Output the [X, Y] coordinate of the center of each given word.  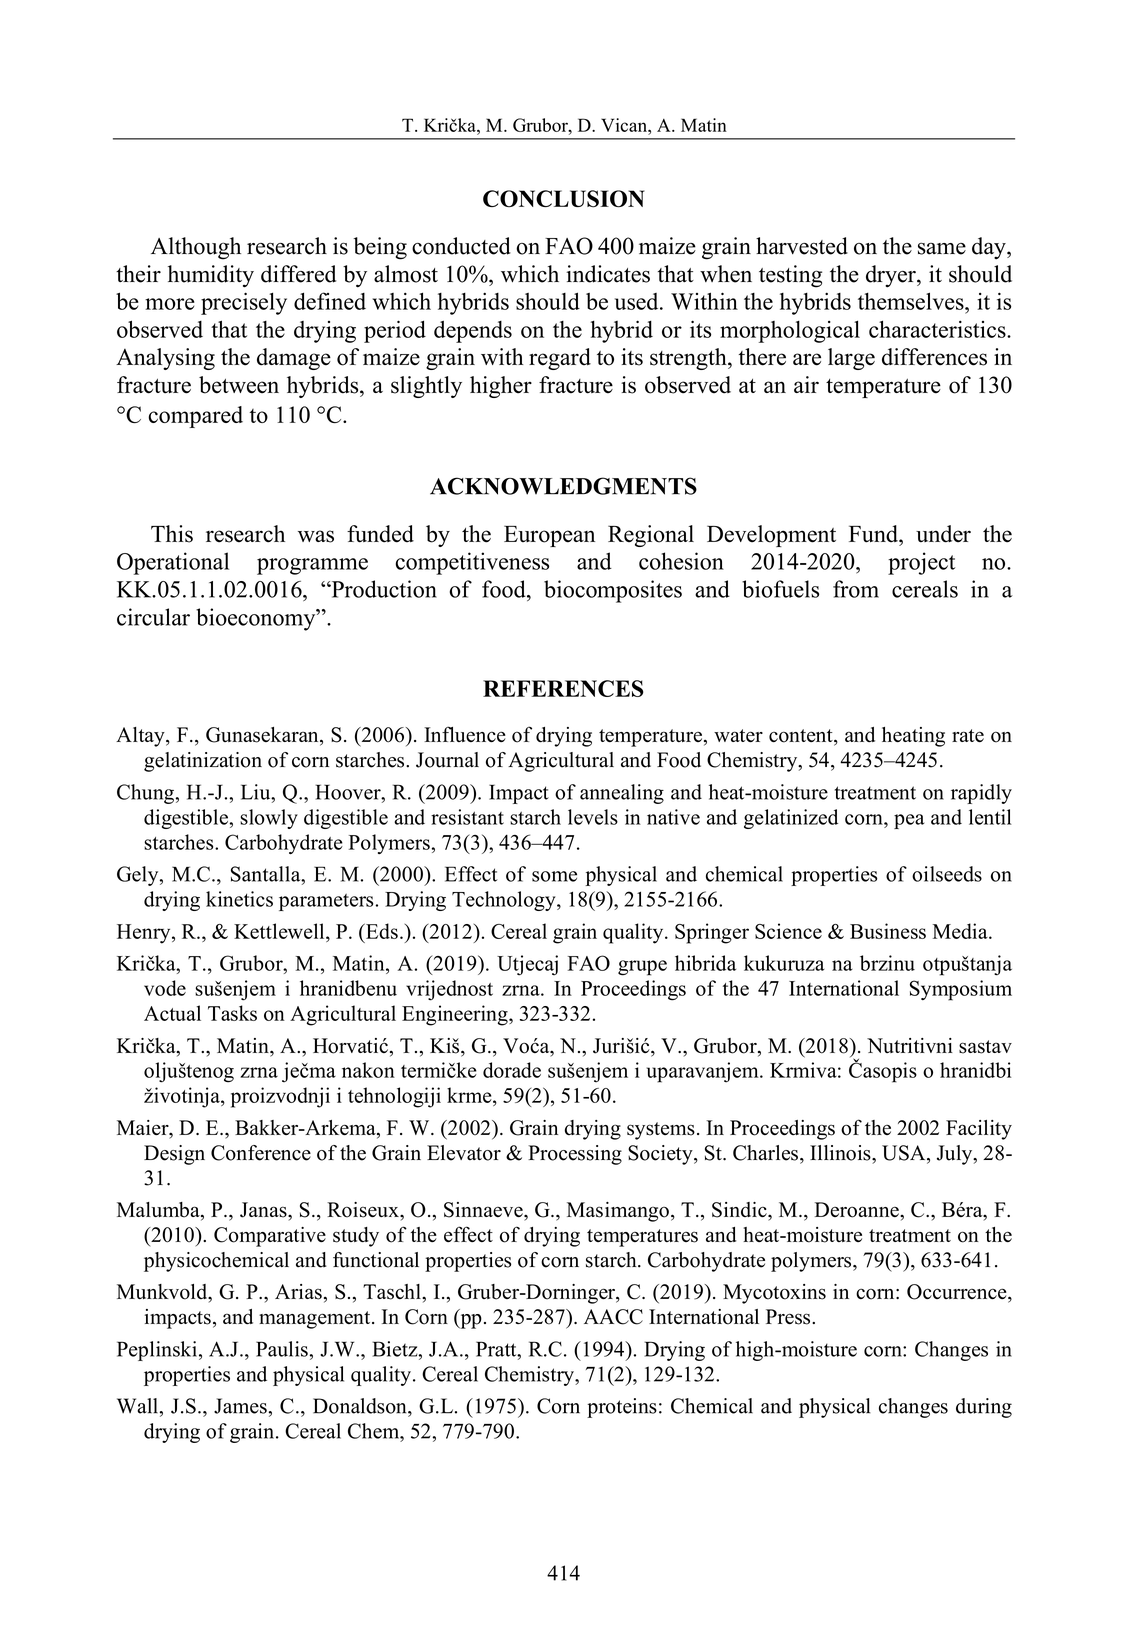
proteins [622, 1408]
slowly [269, 819]
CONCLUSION [564, 199]
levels [593, 817]
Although [196, 248]
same [942, 249]
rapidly [981, 794]
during [984, 1408]
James [240, 1406]
